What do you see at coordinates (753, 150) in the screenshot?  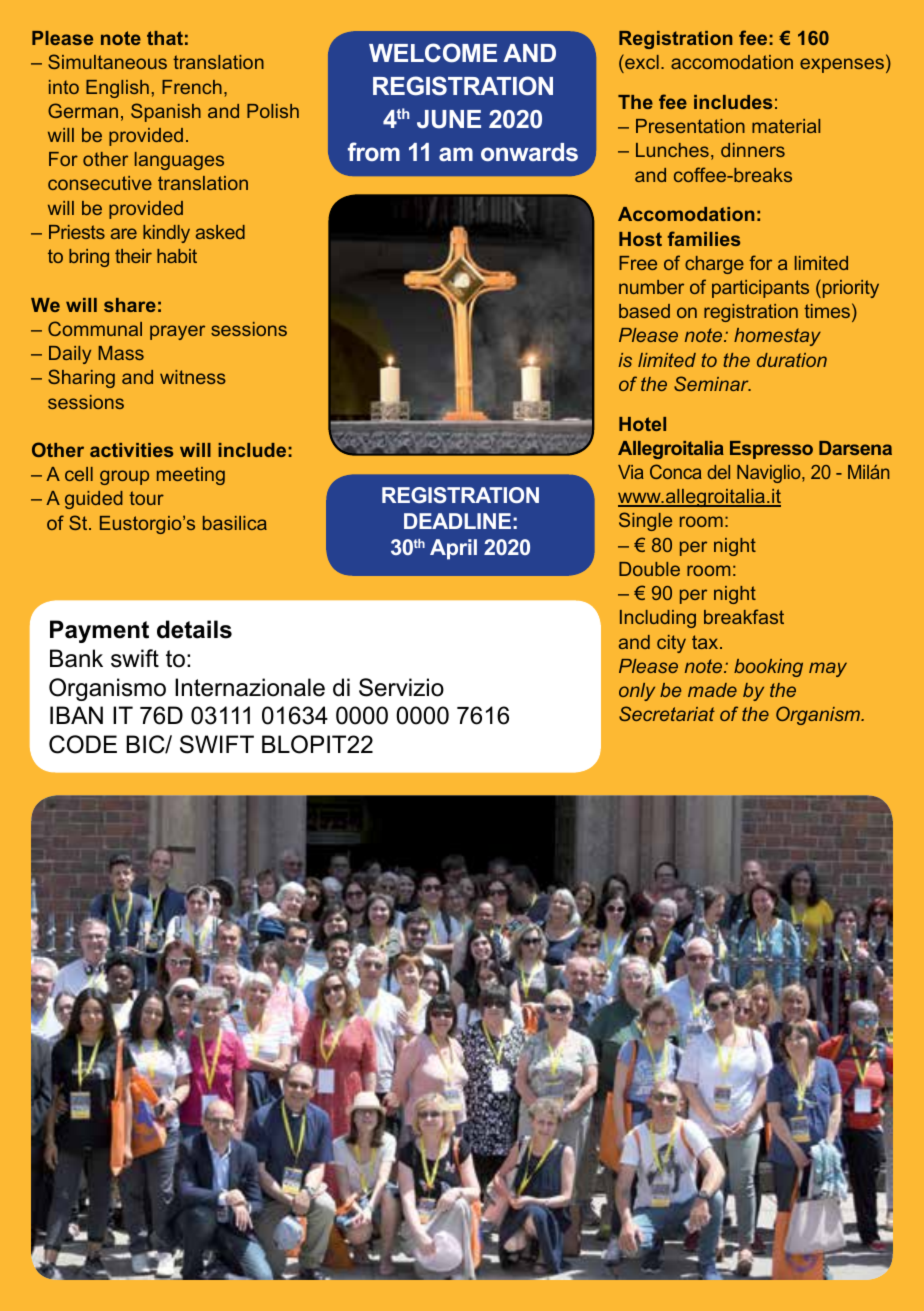 I see `dinners` at bounding box center [753, 150].
